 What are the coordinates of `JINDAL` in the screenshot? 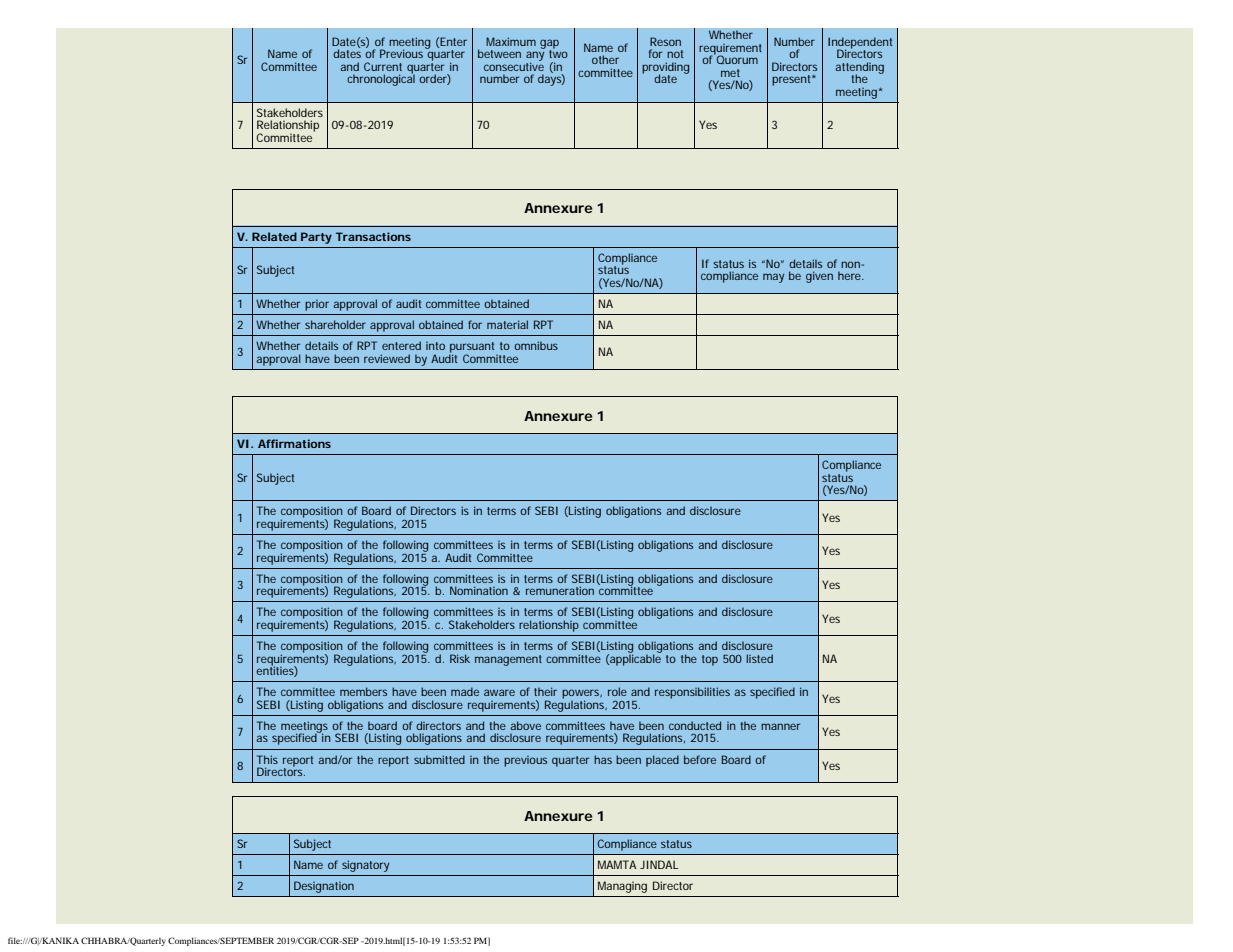 It's located at (659, 864).
